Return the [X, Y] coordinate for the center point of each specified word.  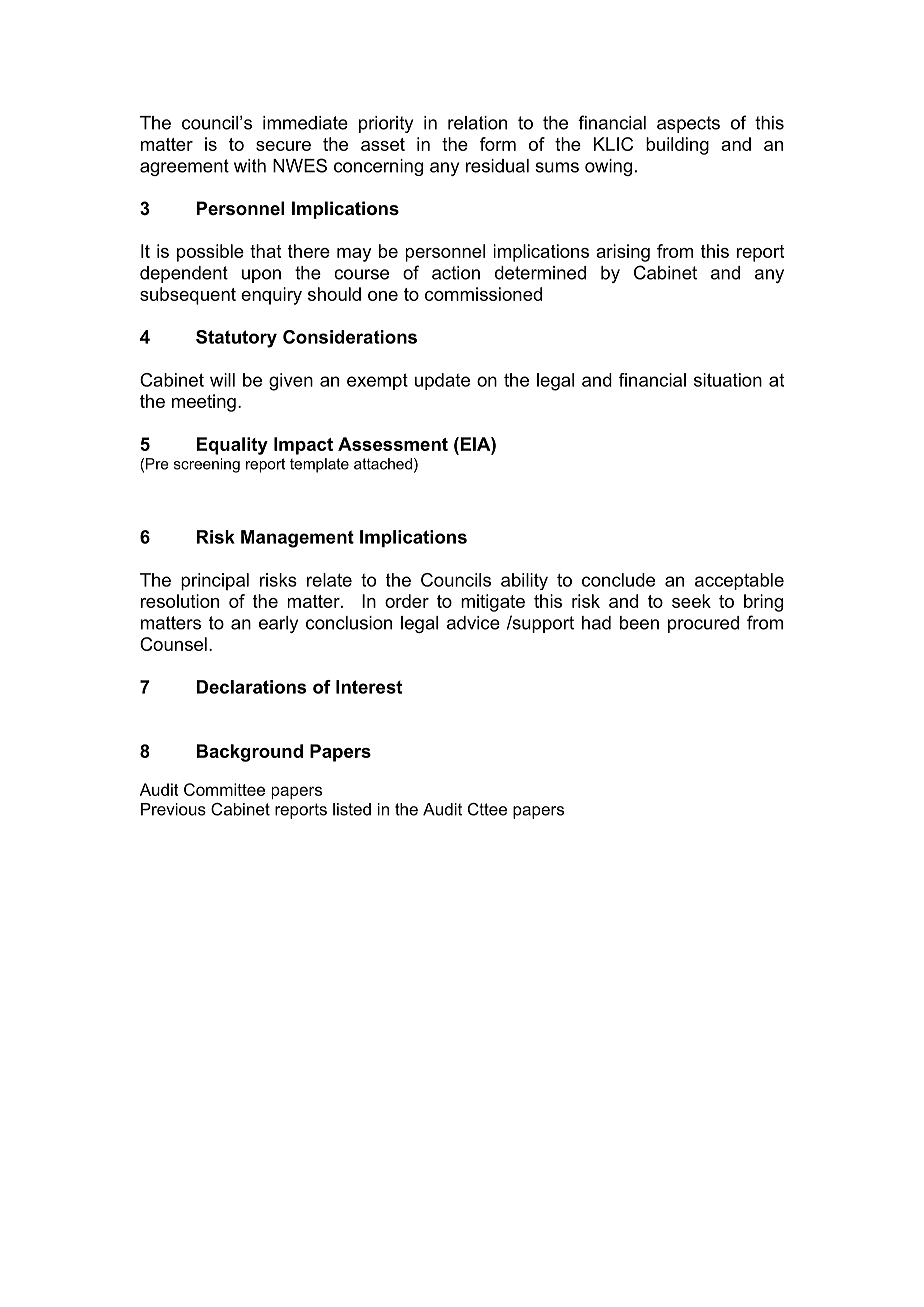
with [250, 166]
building [677, 146]
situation [728, 380]
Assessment [393, 444]
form [498, 144]
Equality [232, 446]
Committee [224, 789]
